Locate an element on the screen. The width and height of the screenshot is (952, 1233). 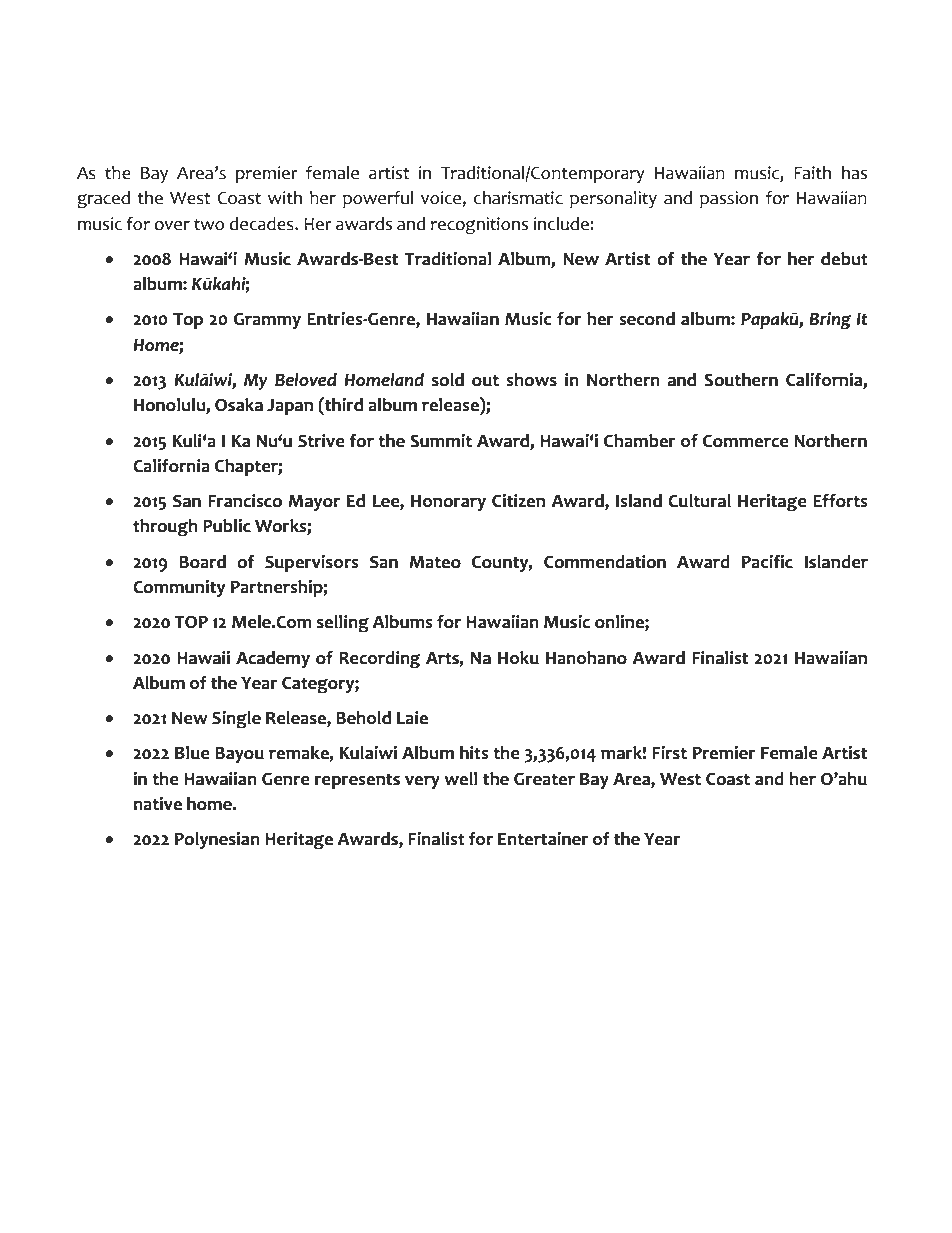
two is located at coordinates (209, 224).
